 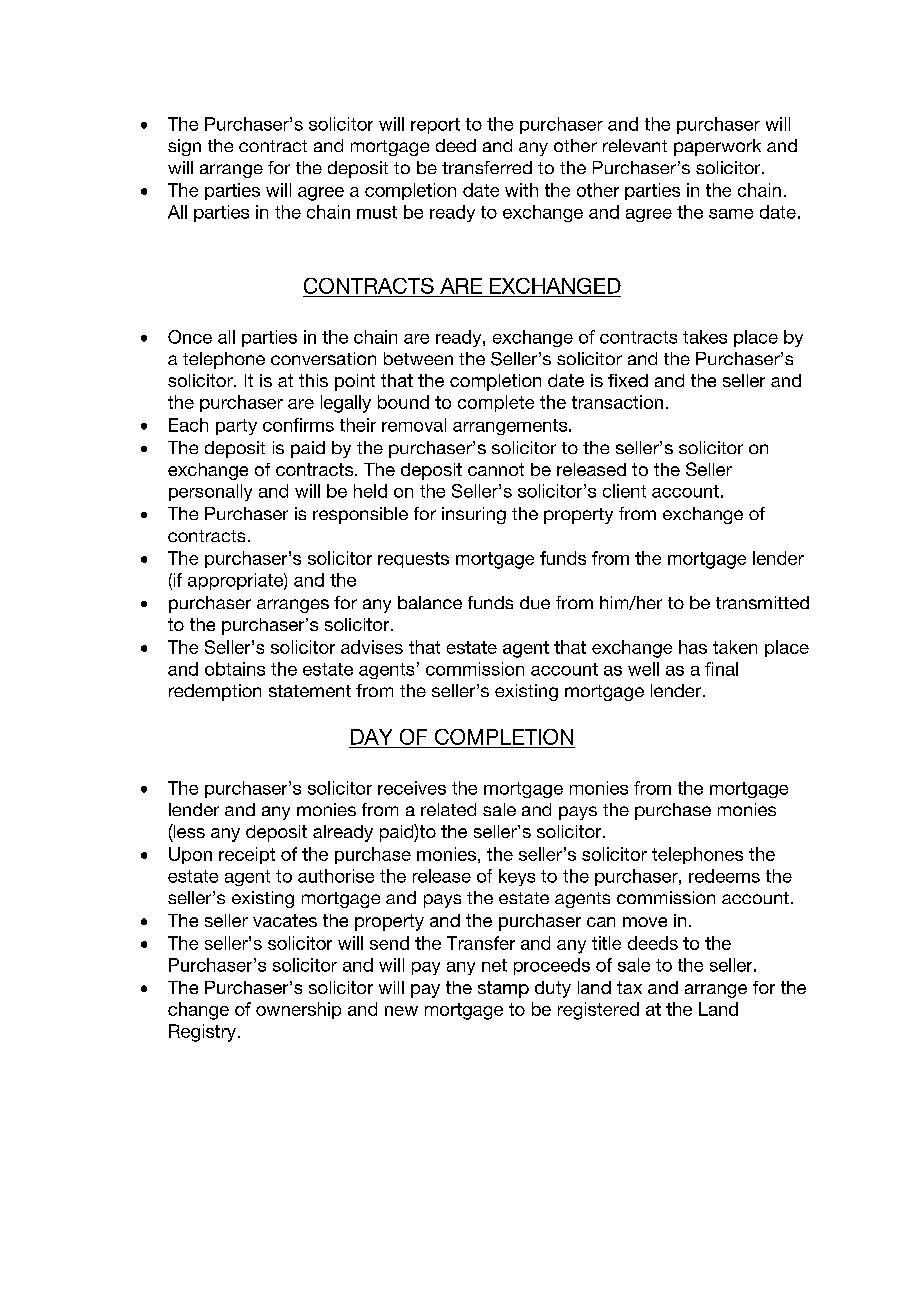 I want to click on obtains, so click(x=235, y=669).
